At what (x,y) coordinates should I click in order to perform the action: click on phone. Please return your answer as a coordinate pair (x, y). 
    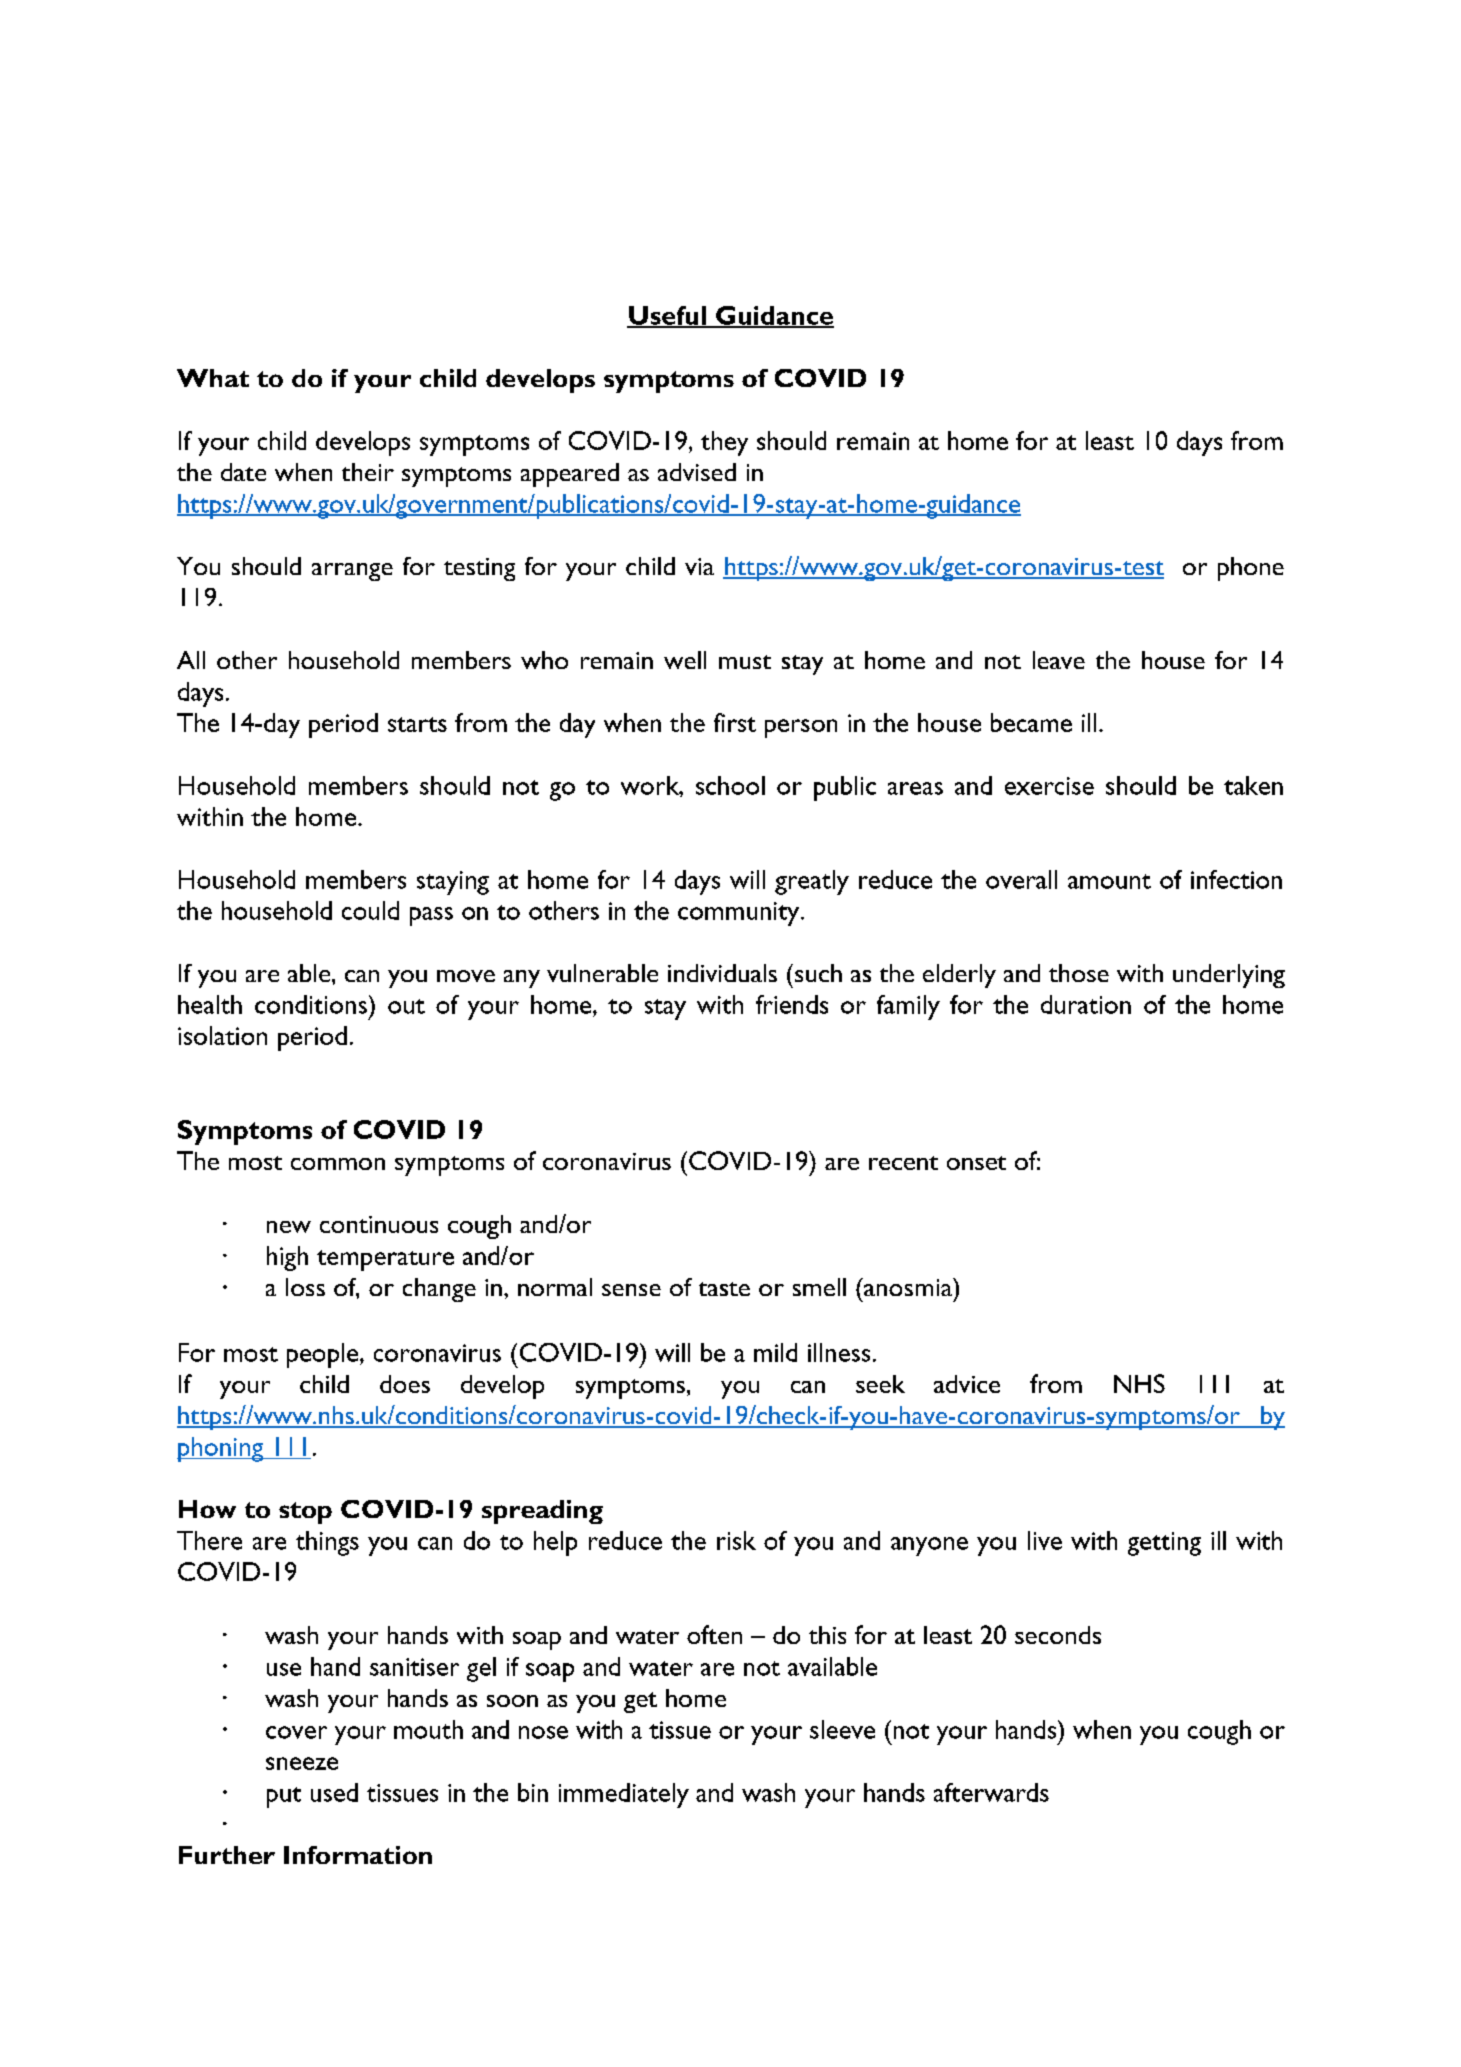
    Looking at the image, I should click on (1251, 569).
